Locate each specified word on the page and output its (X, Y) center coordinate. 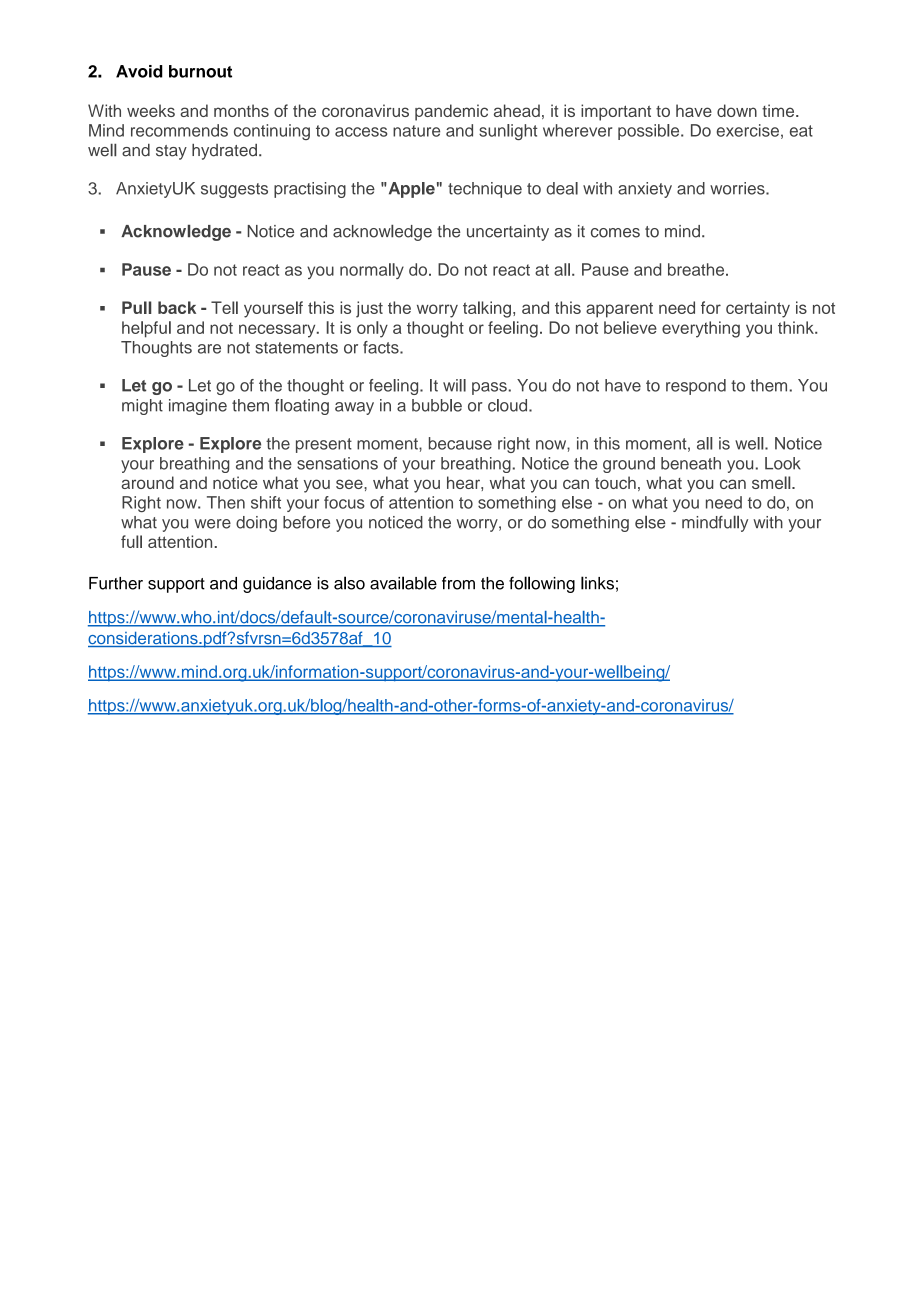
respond (696, 387)
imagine (198, 407)
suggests (234, 190)
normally (372, 271)
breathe (697, 269)
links (597, 583)
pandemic (451, 112)
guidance (277, 585)
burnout (200, 71)
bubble (437, 405)
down (737, 110)
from (458, 583)
